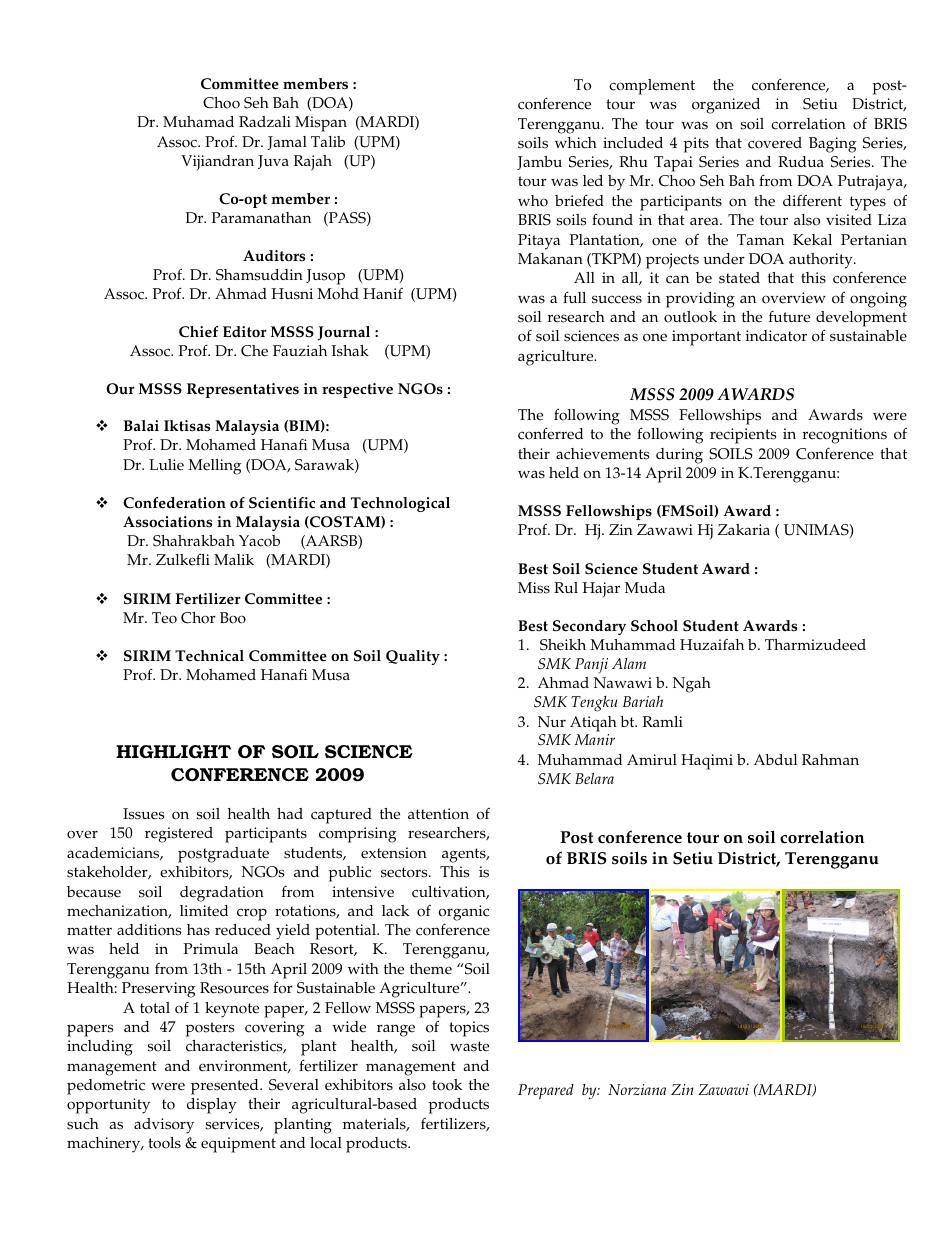 This document has height=1233, width=952. I want to click on Teo, so click(164, 618).
